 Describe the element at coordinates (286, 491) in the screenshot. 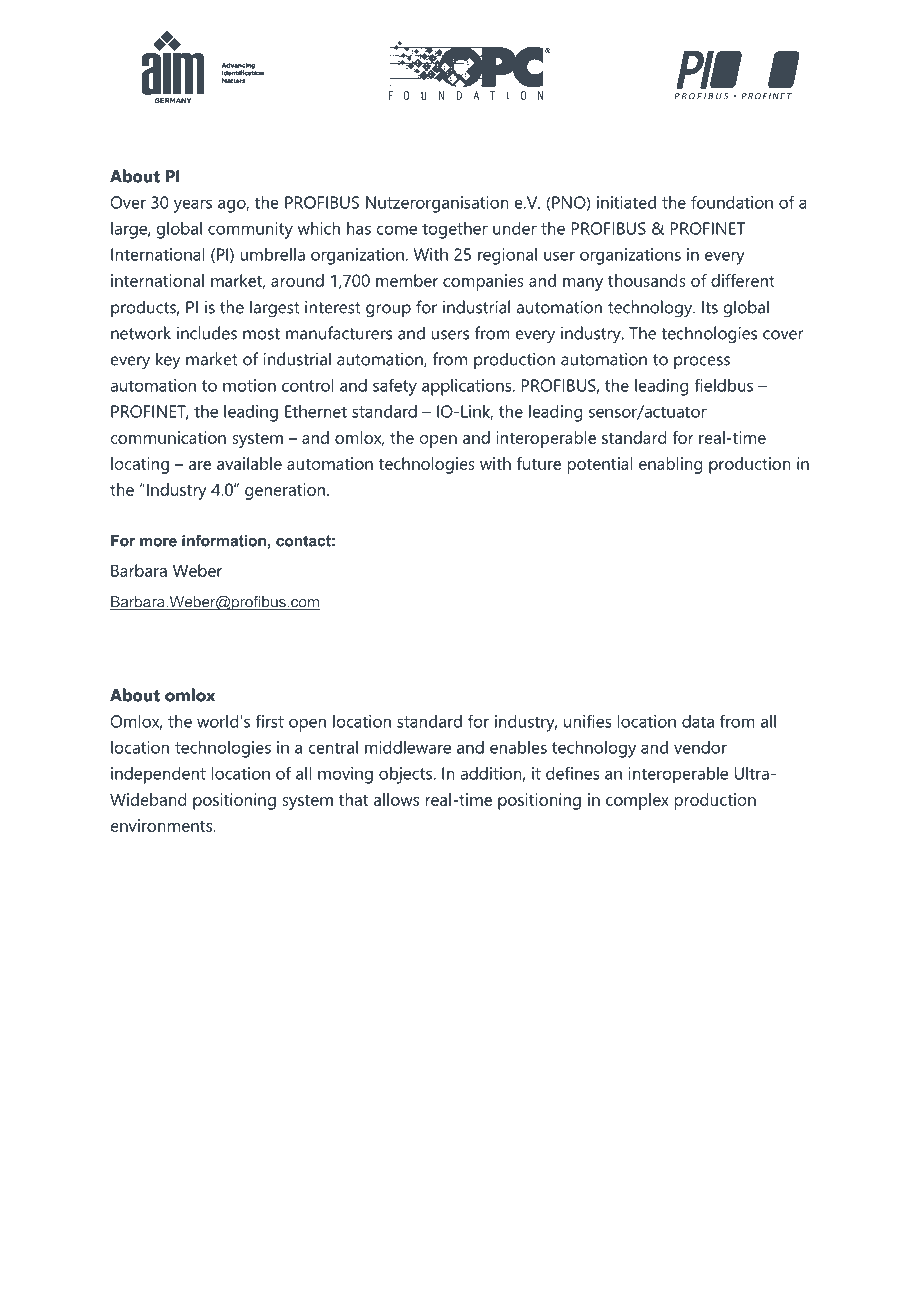

I see `generation` at that location.
